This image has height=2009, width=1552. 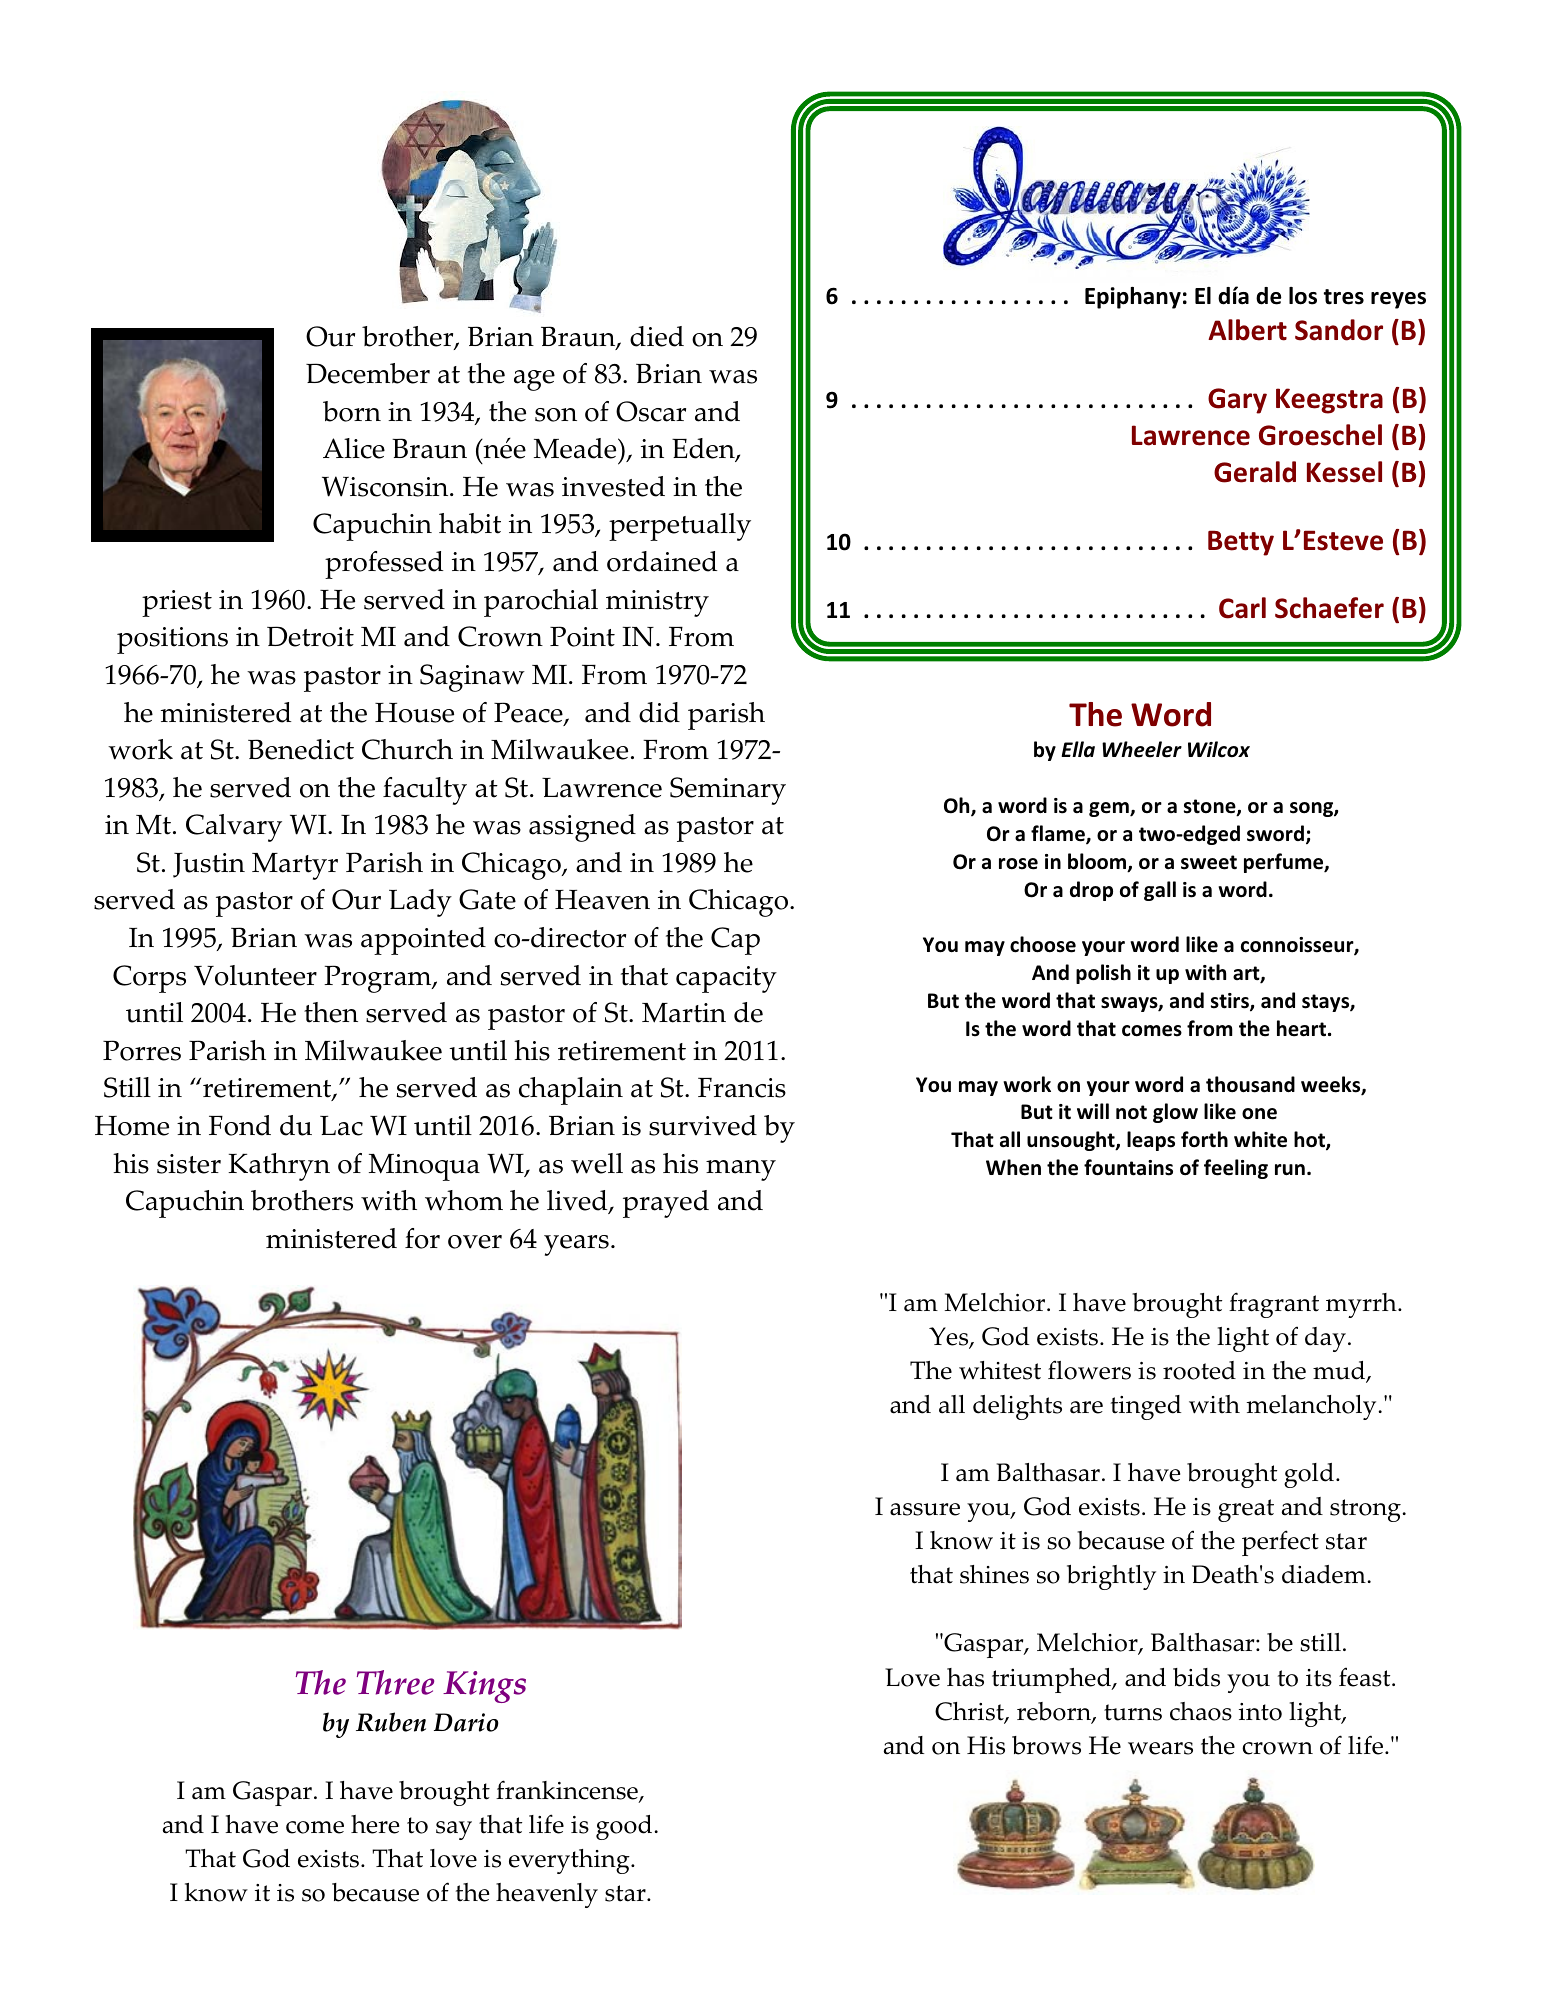 I want to click on here, so click(x=375, y=1824).
